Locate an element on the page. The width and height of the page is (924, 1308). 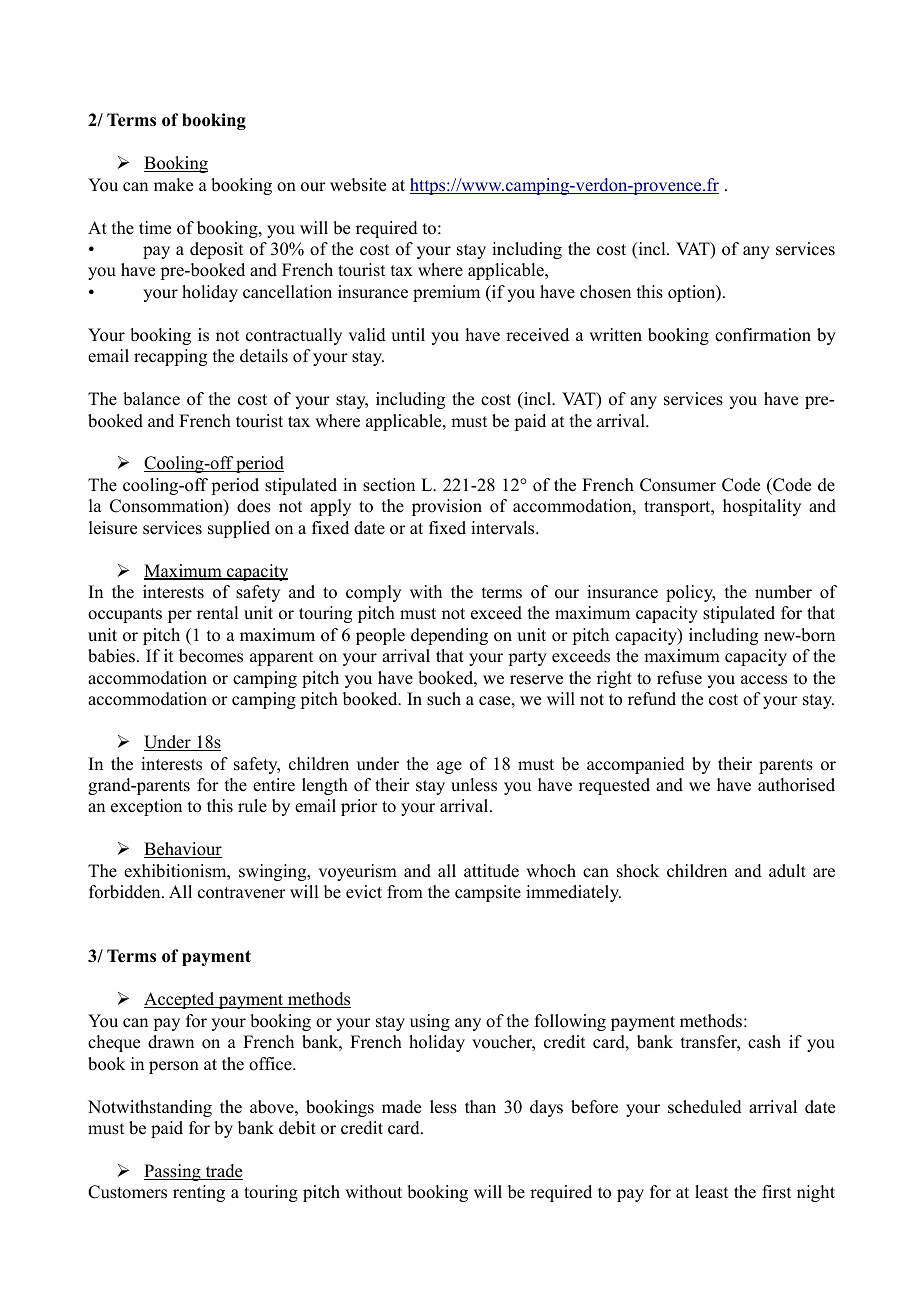
chosen is located at coordinates (605, 292).
